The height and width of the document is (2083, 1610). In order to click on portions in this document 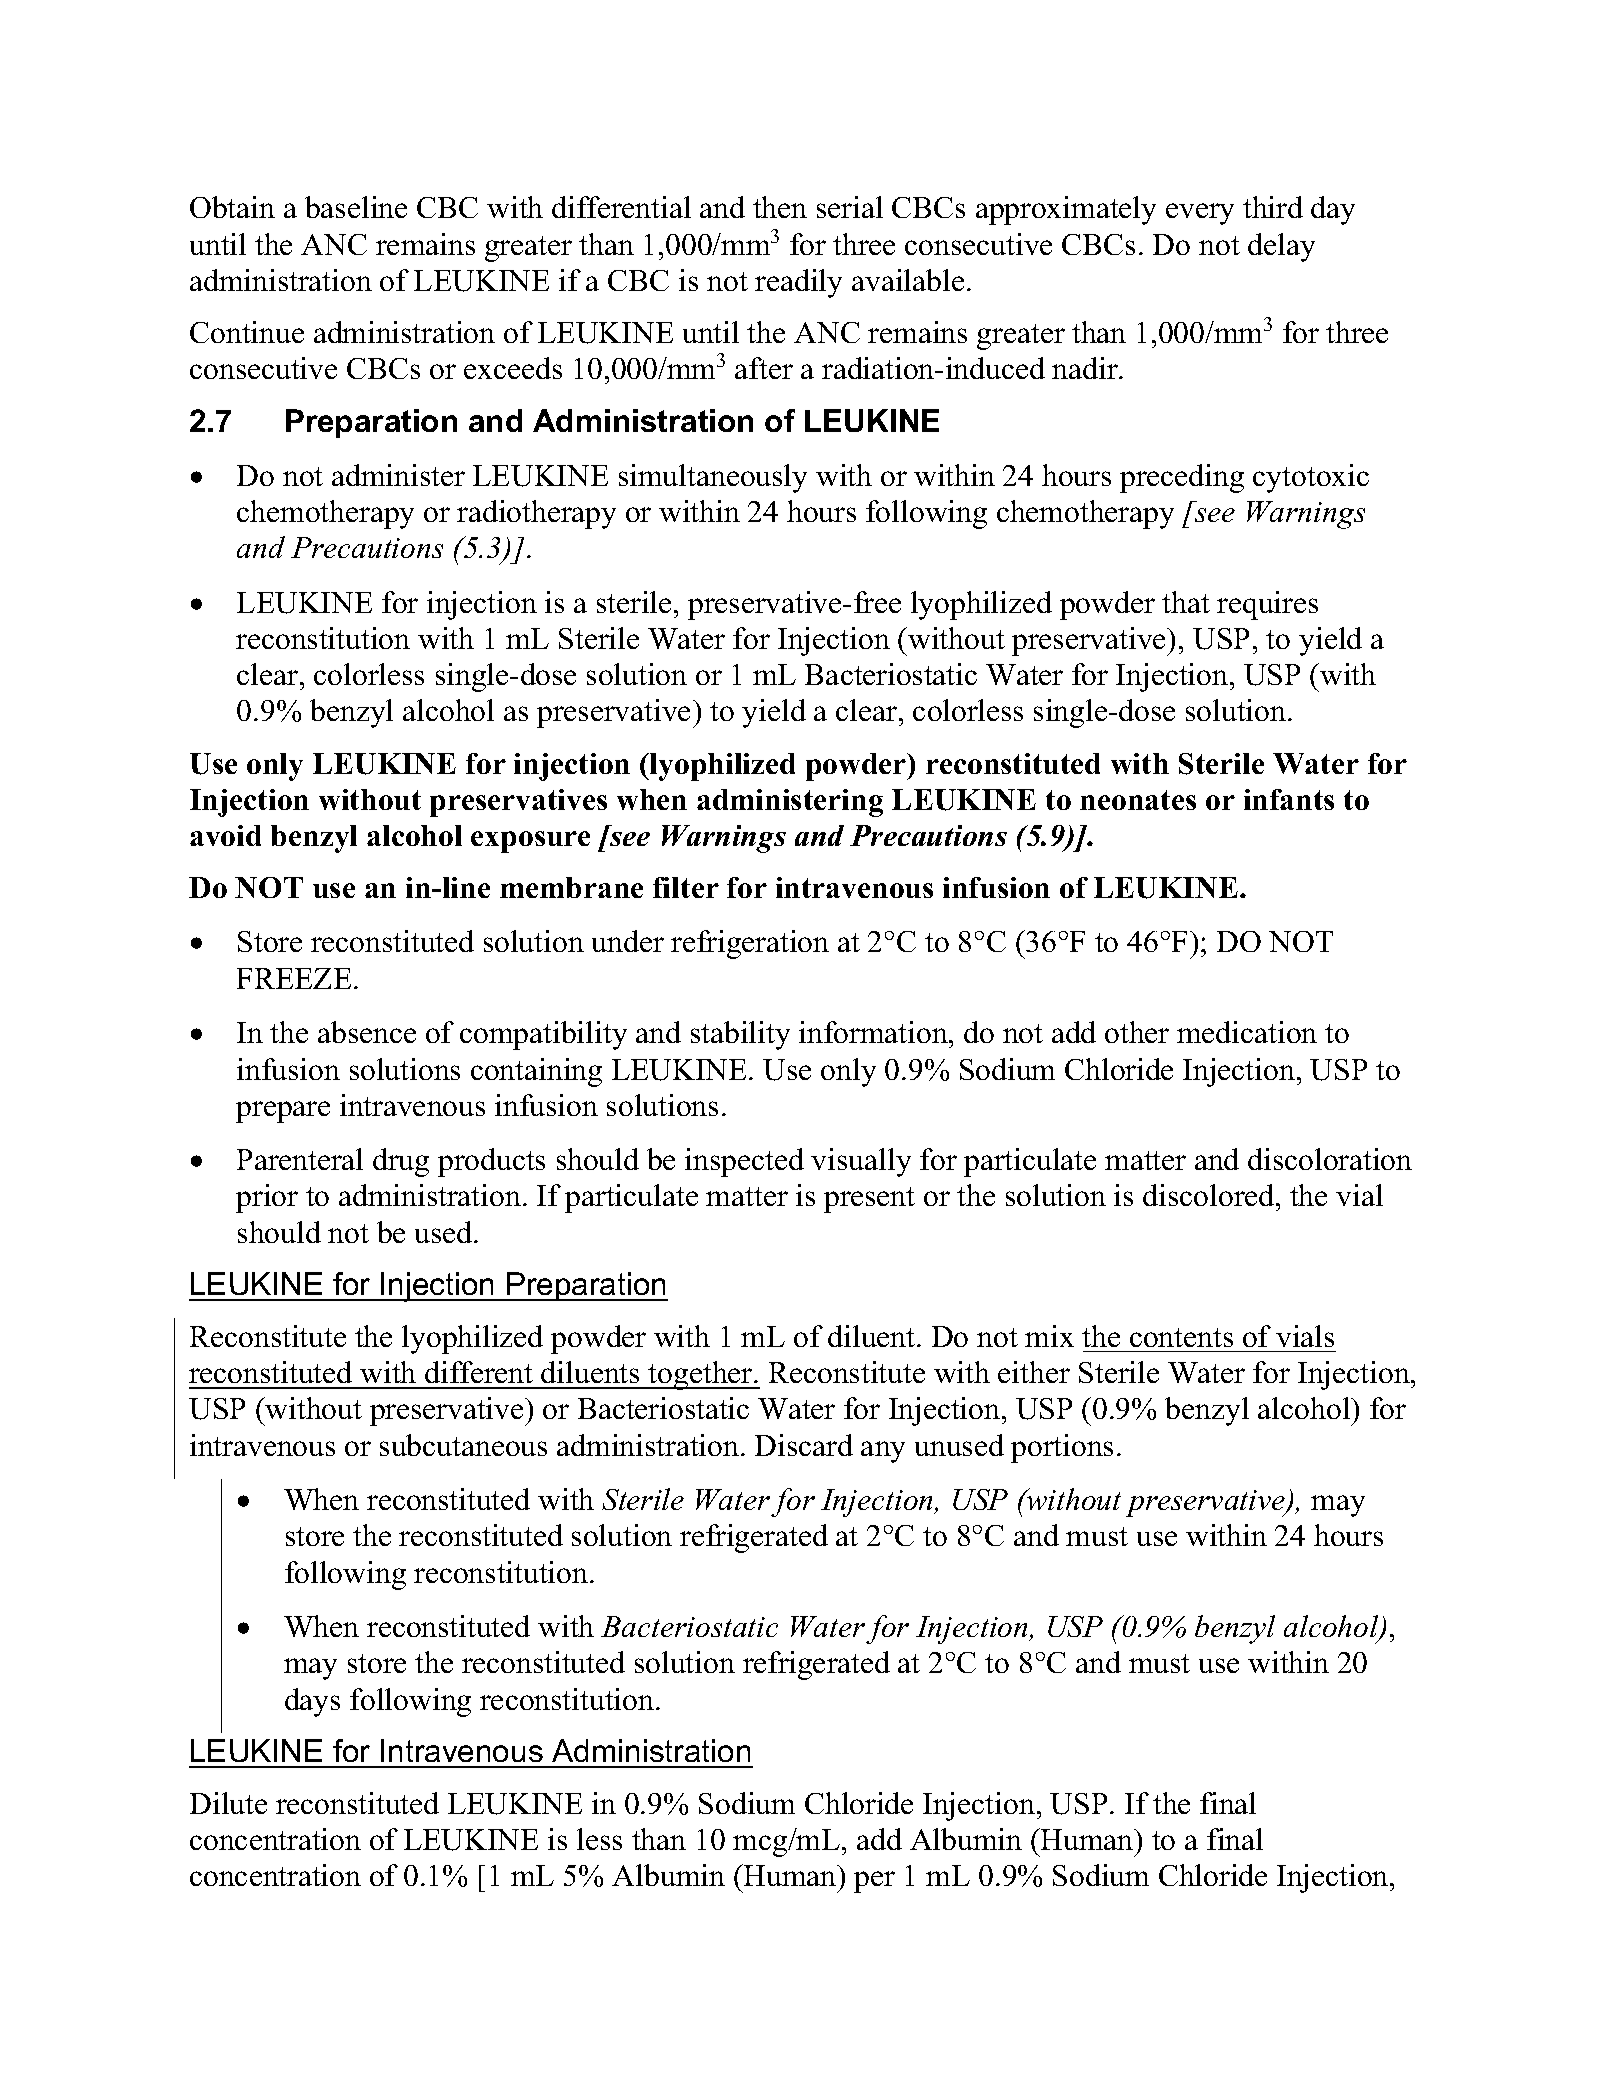, I will do `click(1062, 1448)`.
